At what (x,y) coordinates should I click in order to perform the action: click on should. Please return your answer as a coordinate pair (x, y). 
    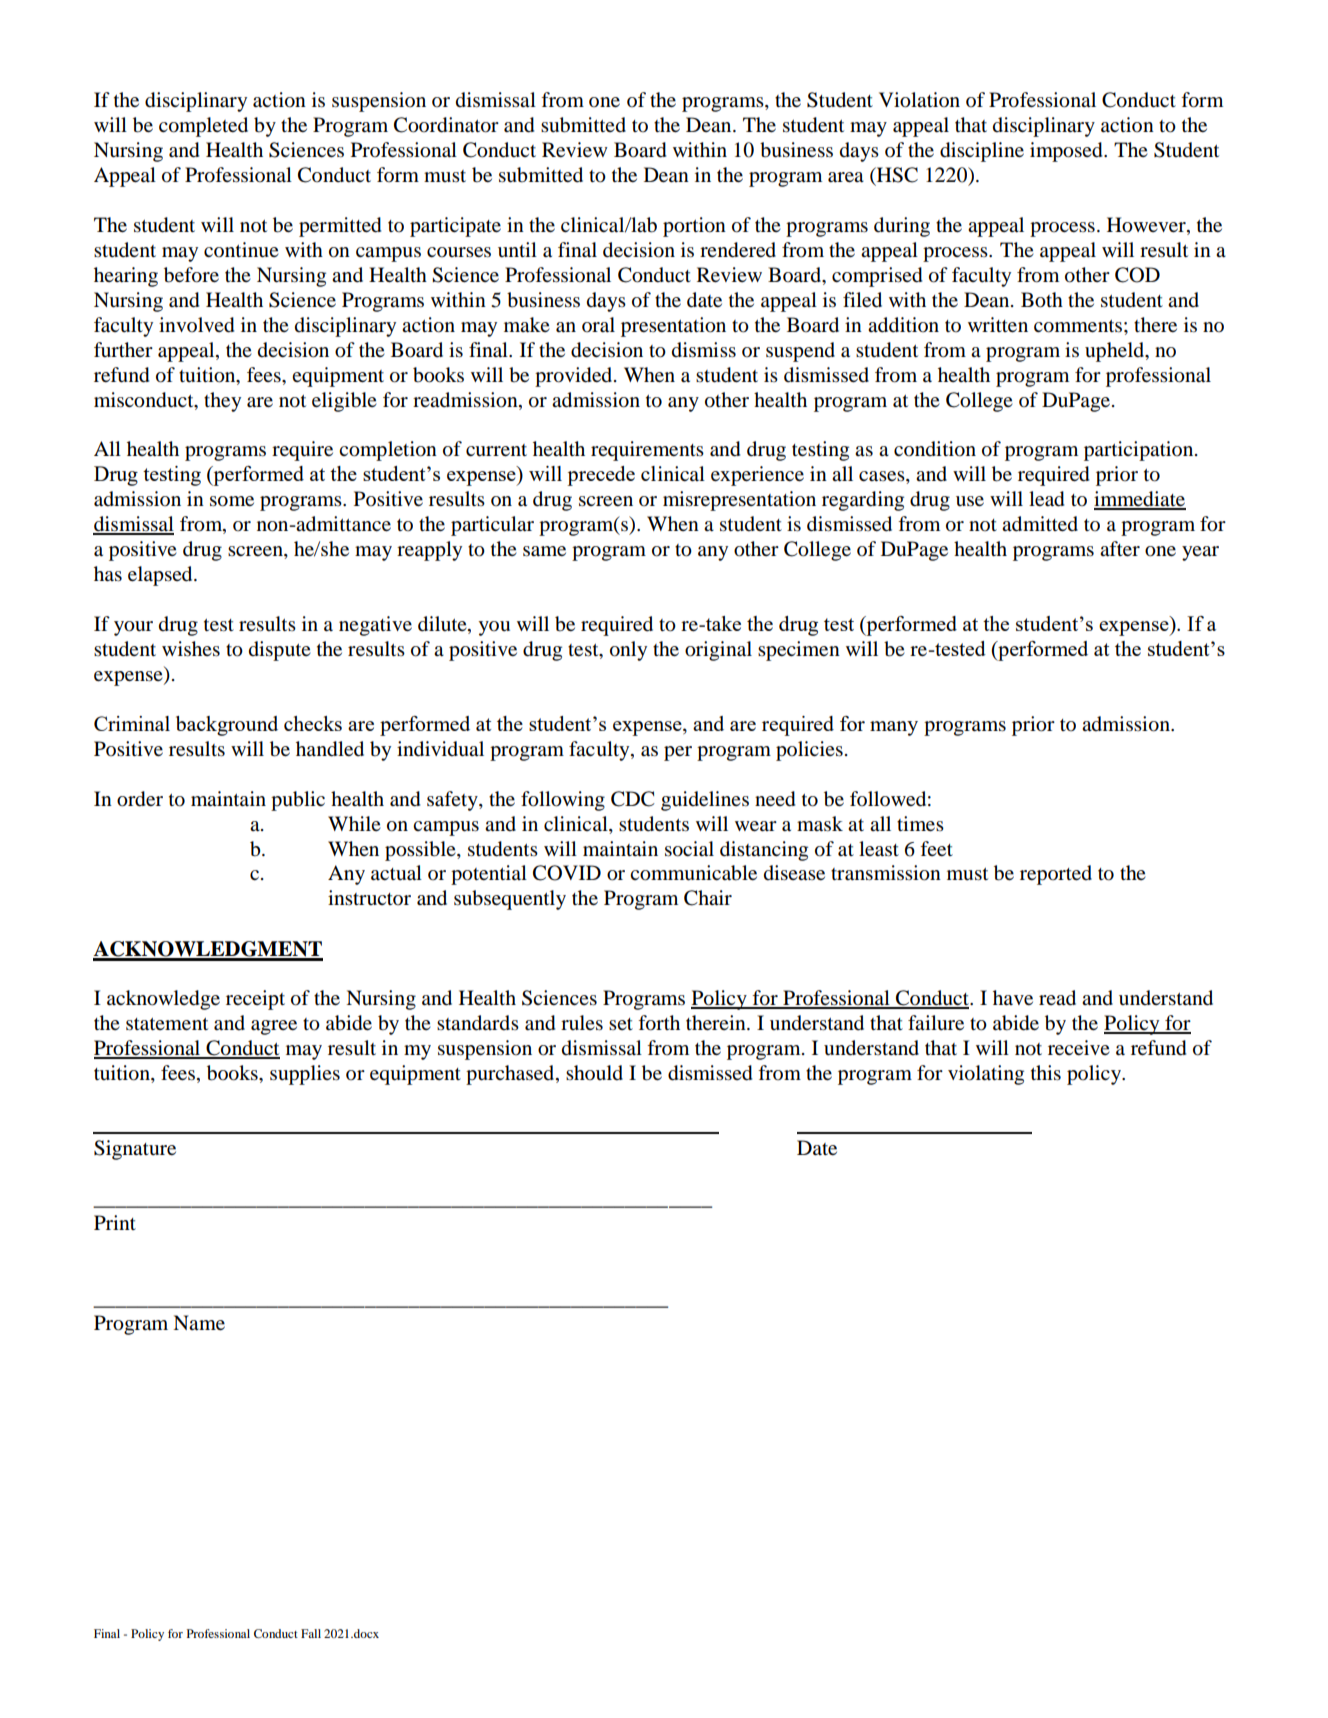
    Looking at the image, I should click on (594, 1073).
